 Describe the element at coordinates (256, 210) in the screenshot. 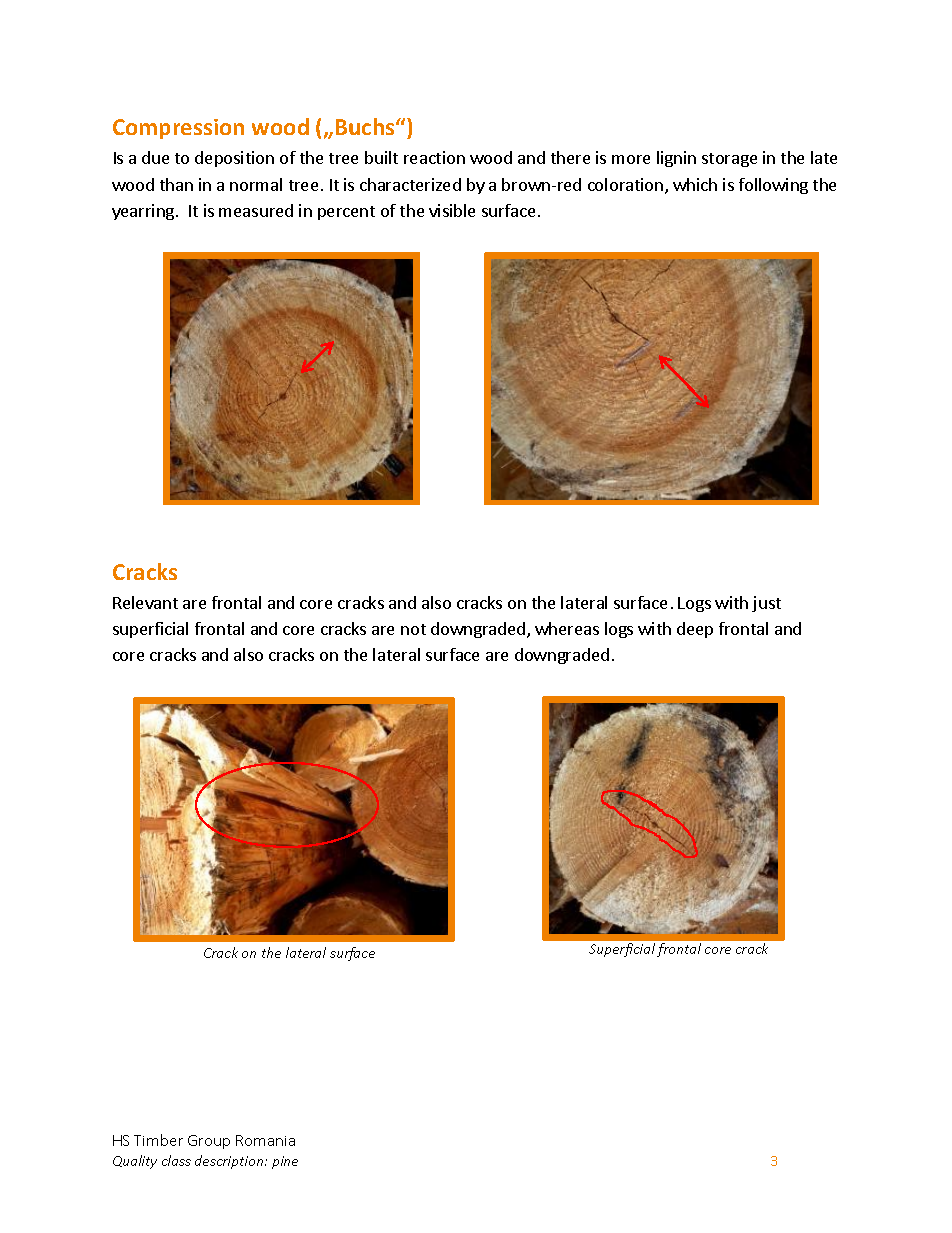

I see `measured` at that location.
